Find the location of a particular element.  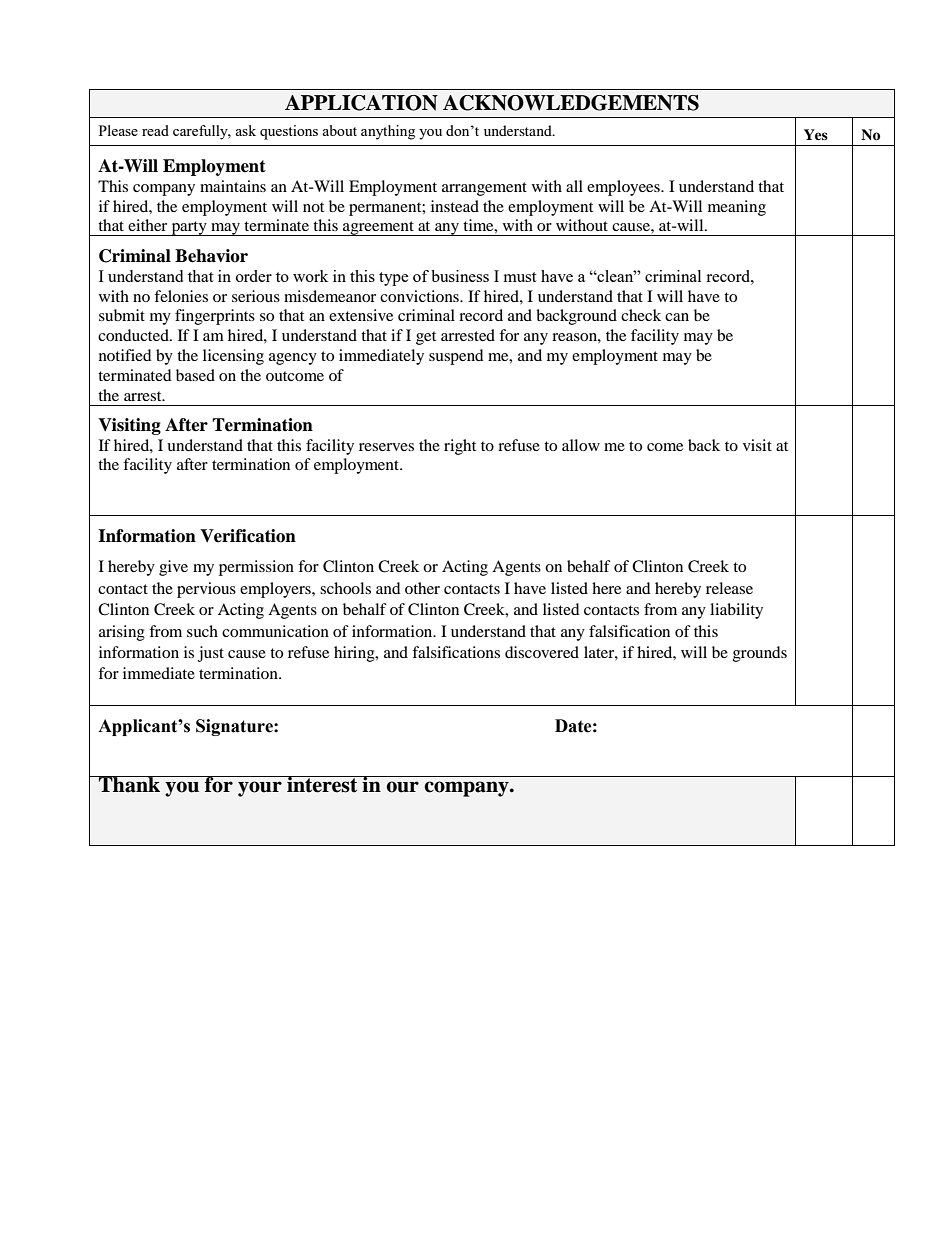

Yes is located at coordinates (816, 134).
